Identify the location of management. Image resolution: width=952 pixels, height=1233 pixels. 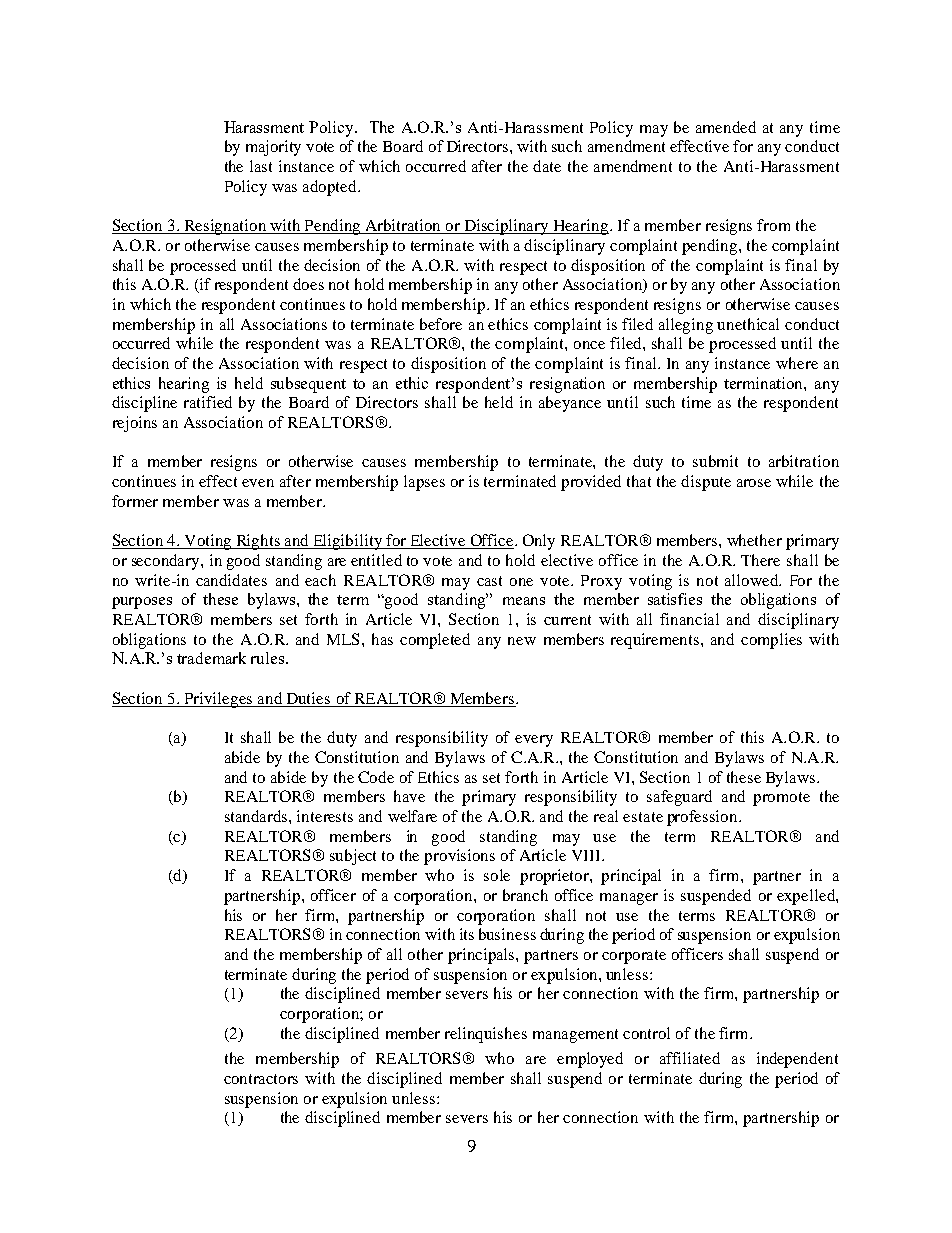
(575, 1036).
